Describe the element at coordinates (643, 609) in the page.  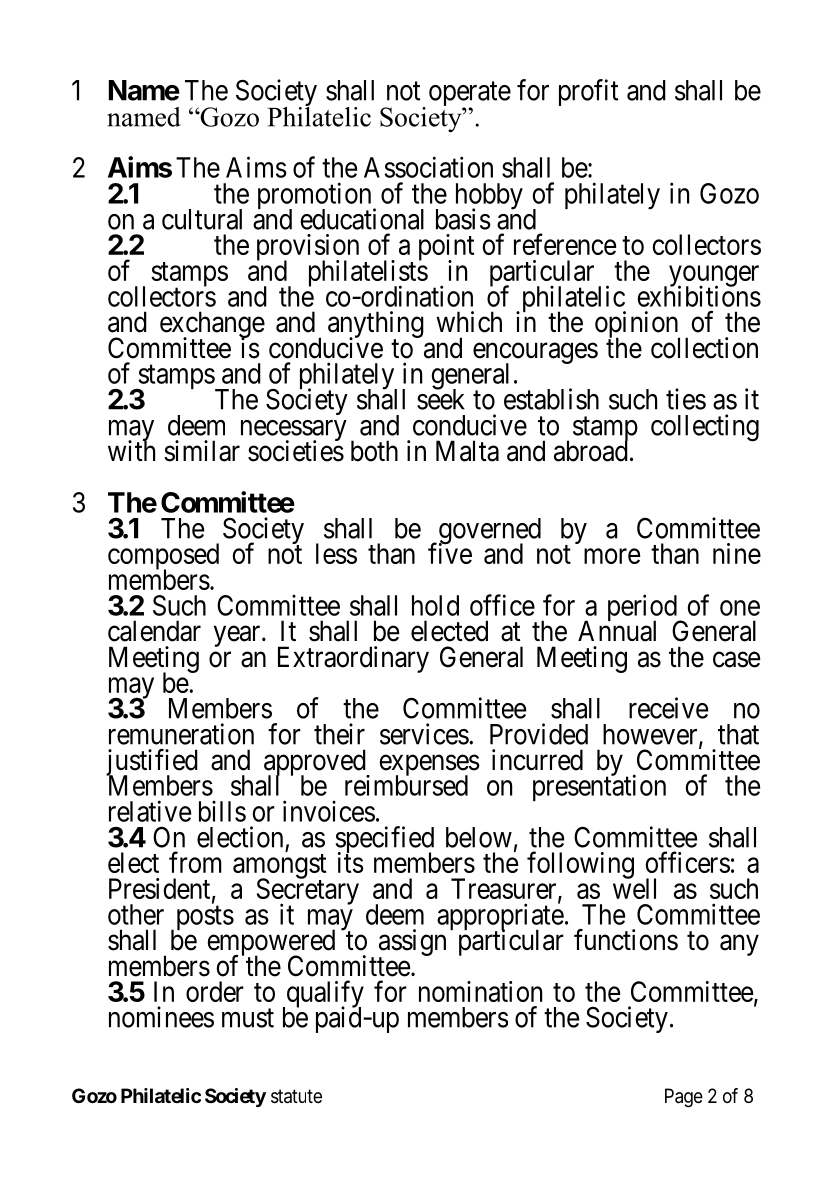
I see `period` at that location.
